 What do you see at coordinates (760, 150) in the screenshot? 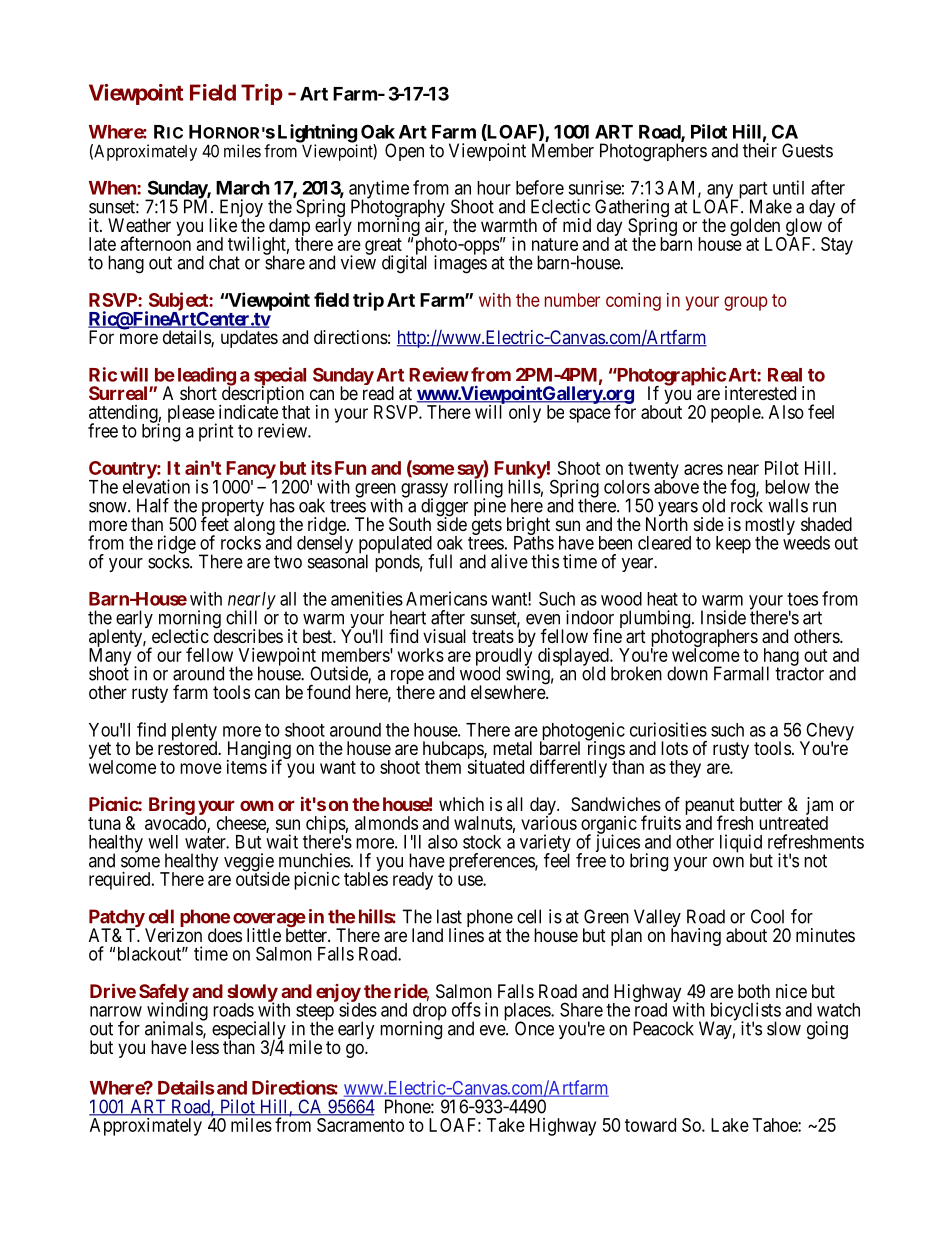
I see `their` at bounding box center [760, 150].
